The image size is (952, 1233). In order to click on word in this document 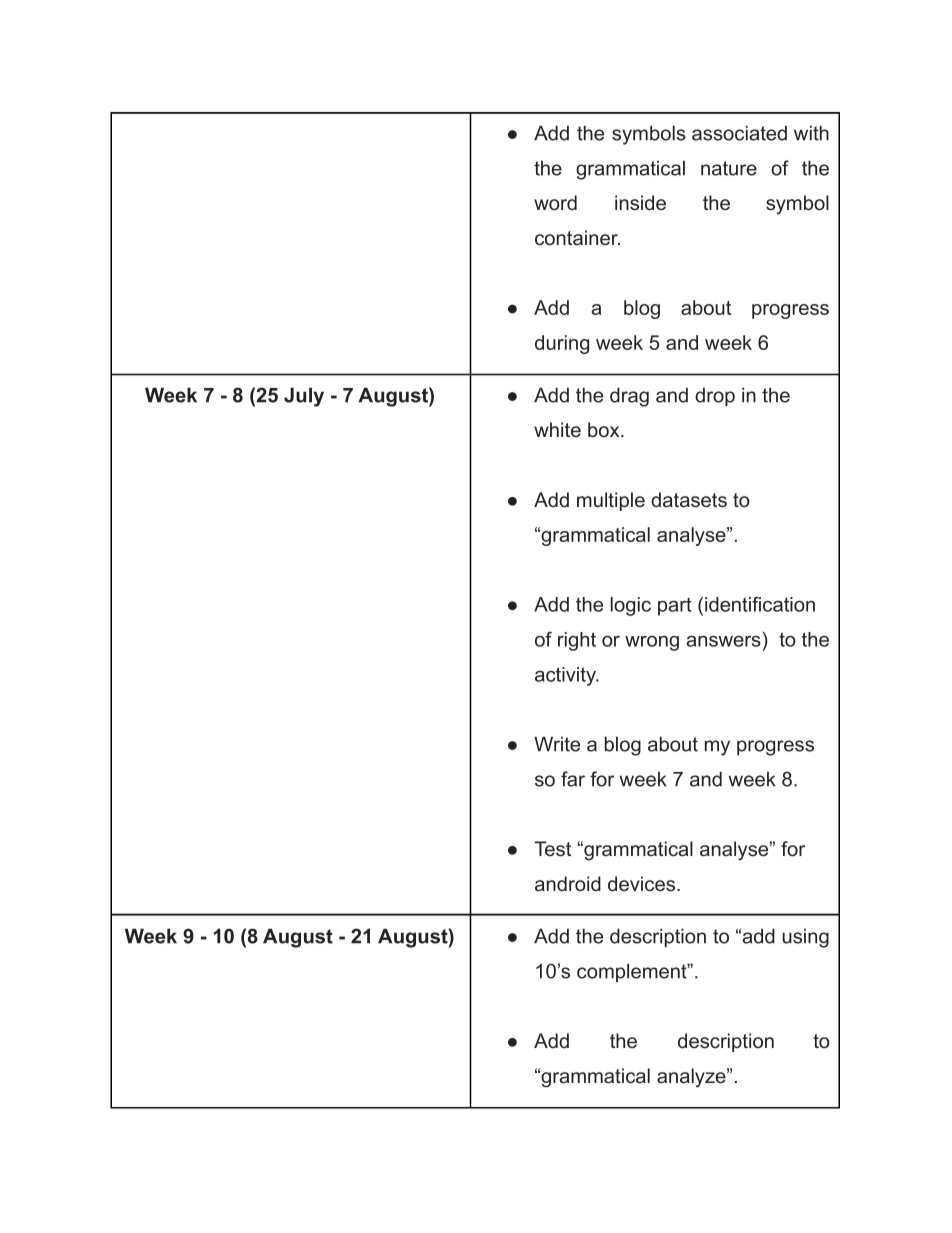, I will do `click(555, 203)`.
